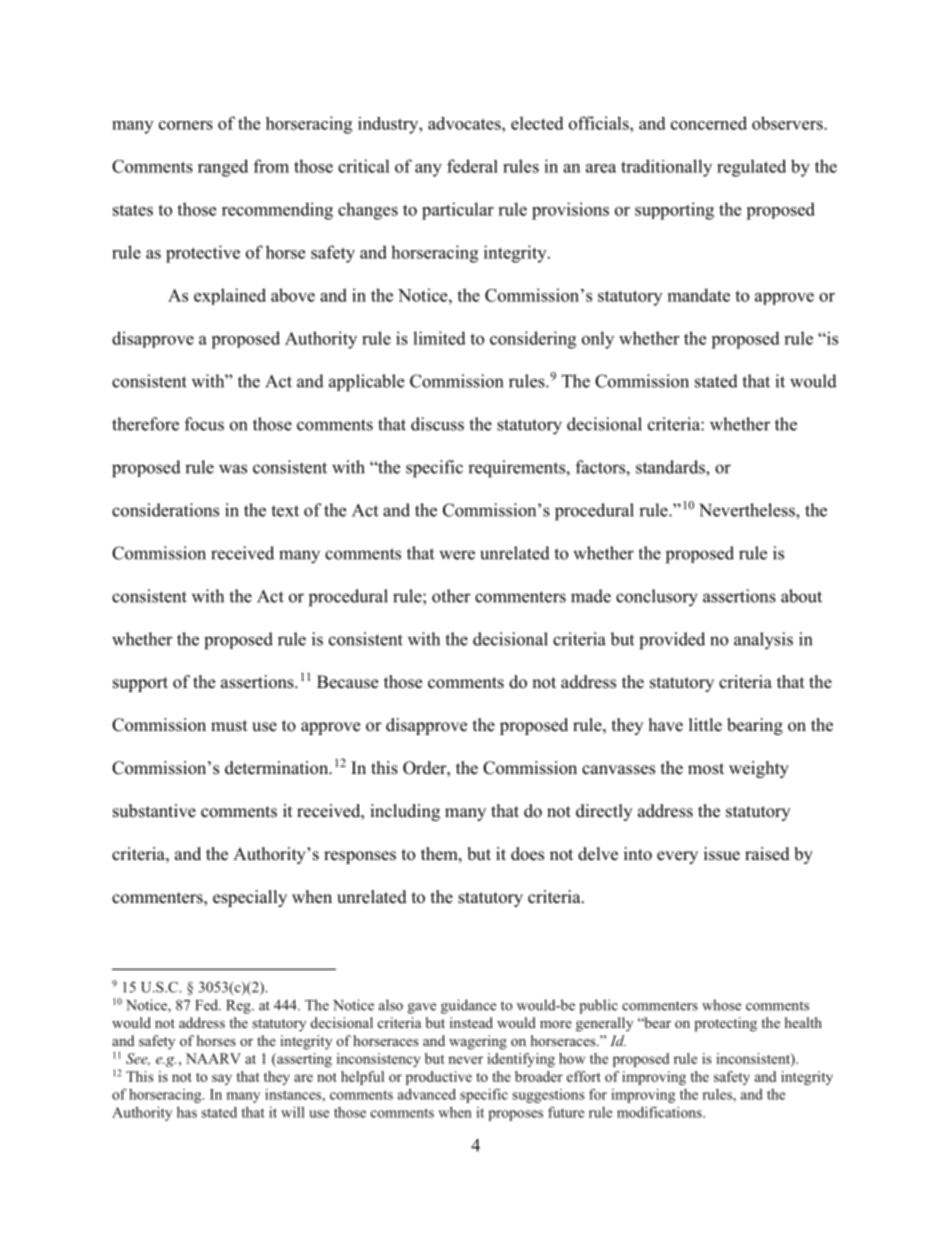  Describe the element at coordinates (751, 168) in the screenshot. I see `regulated` at that location.
